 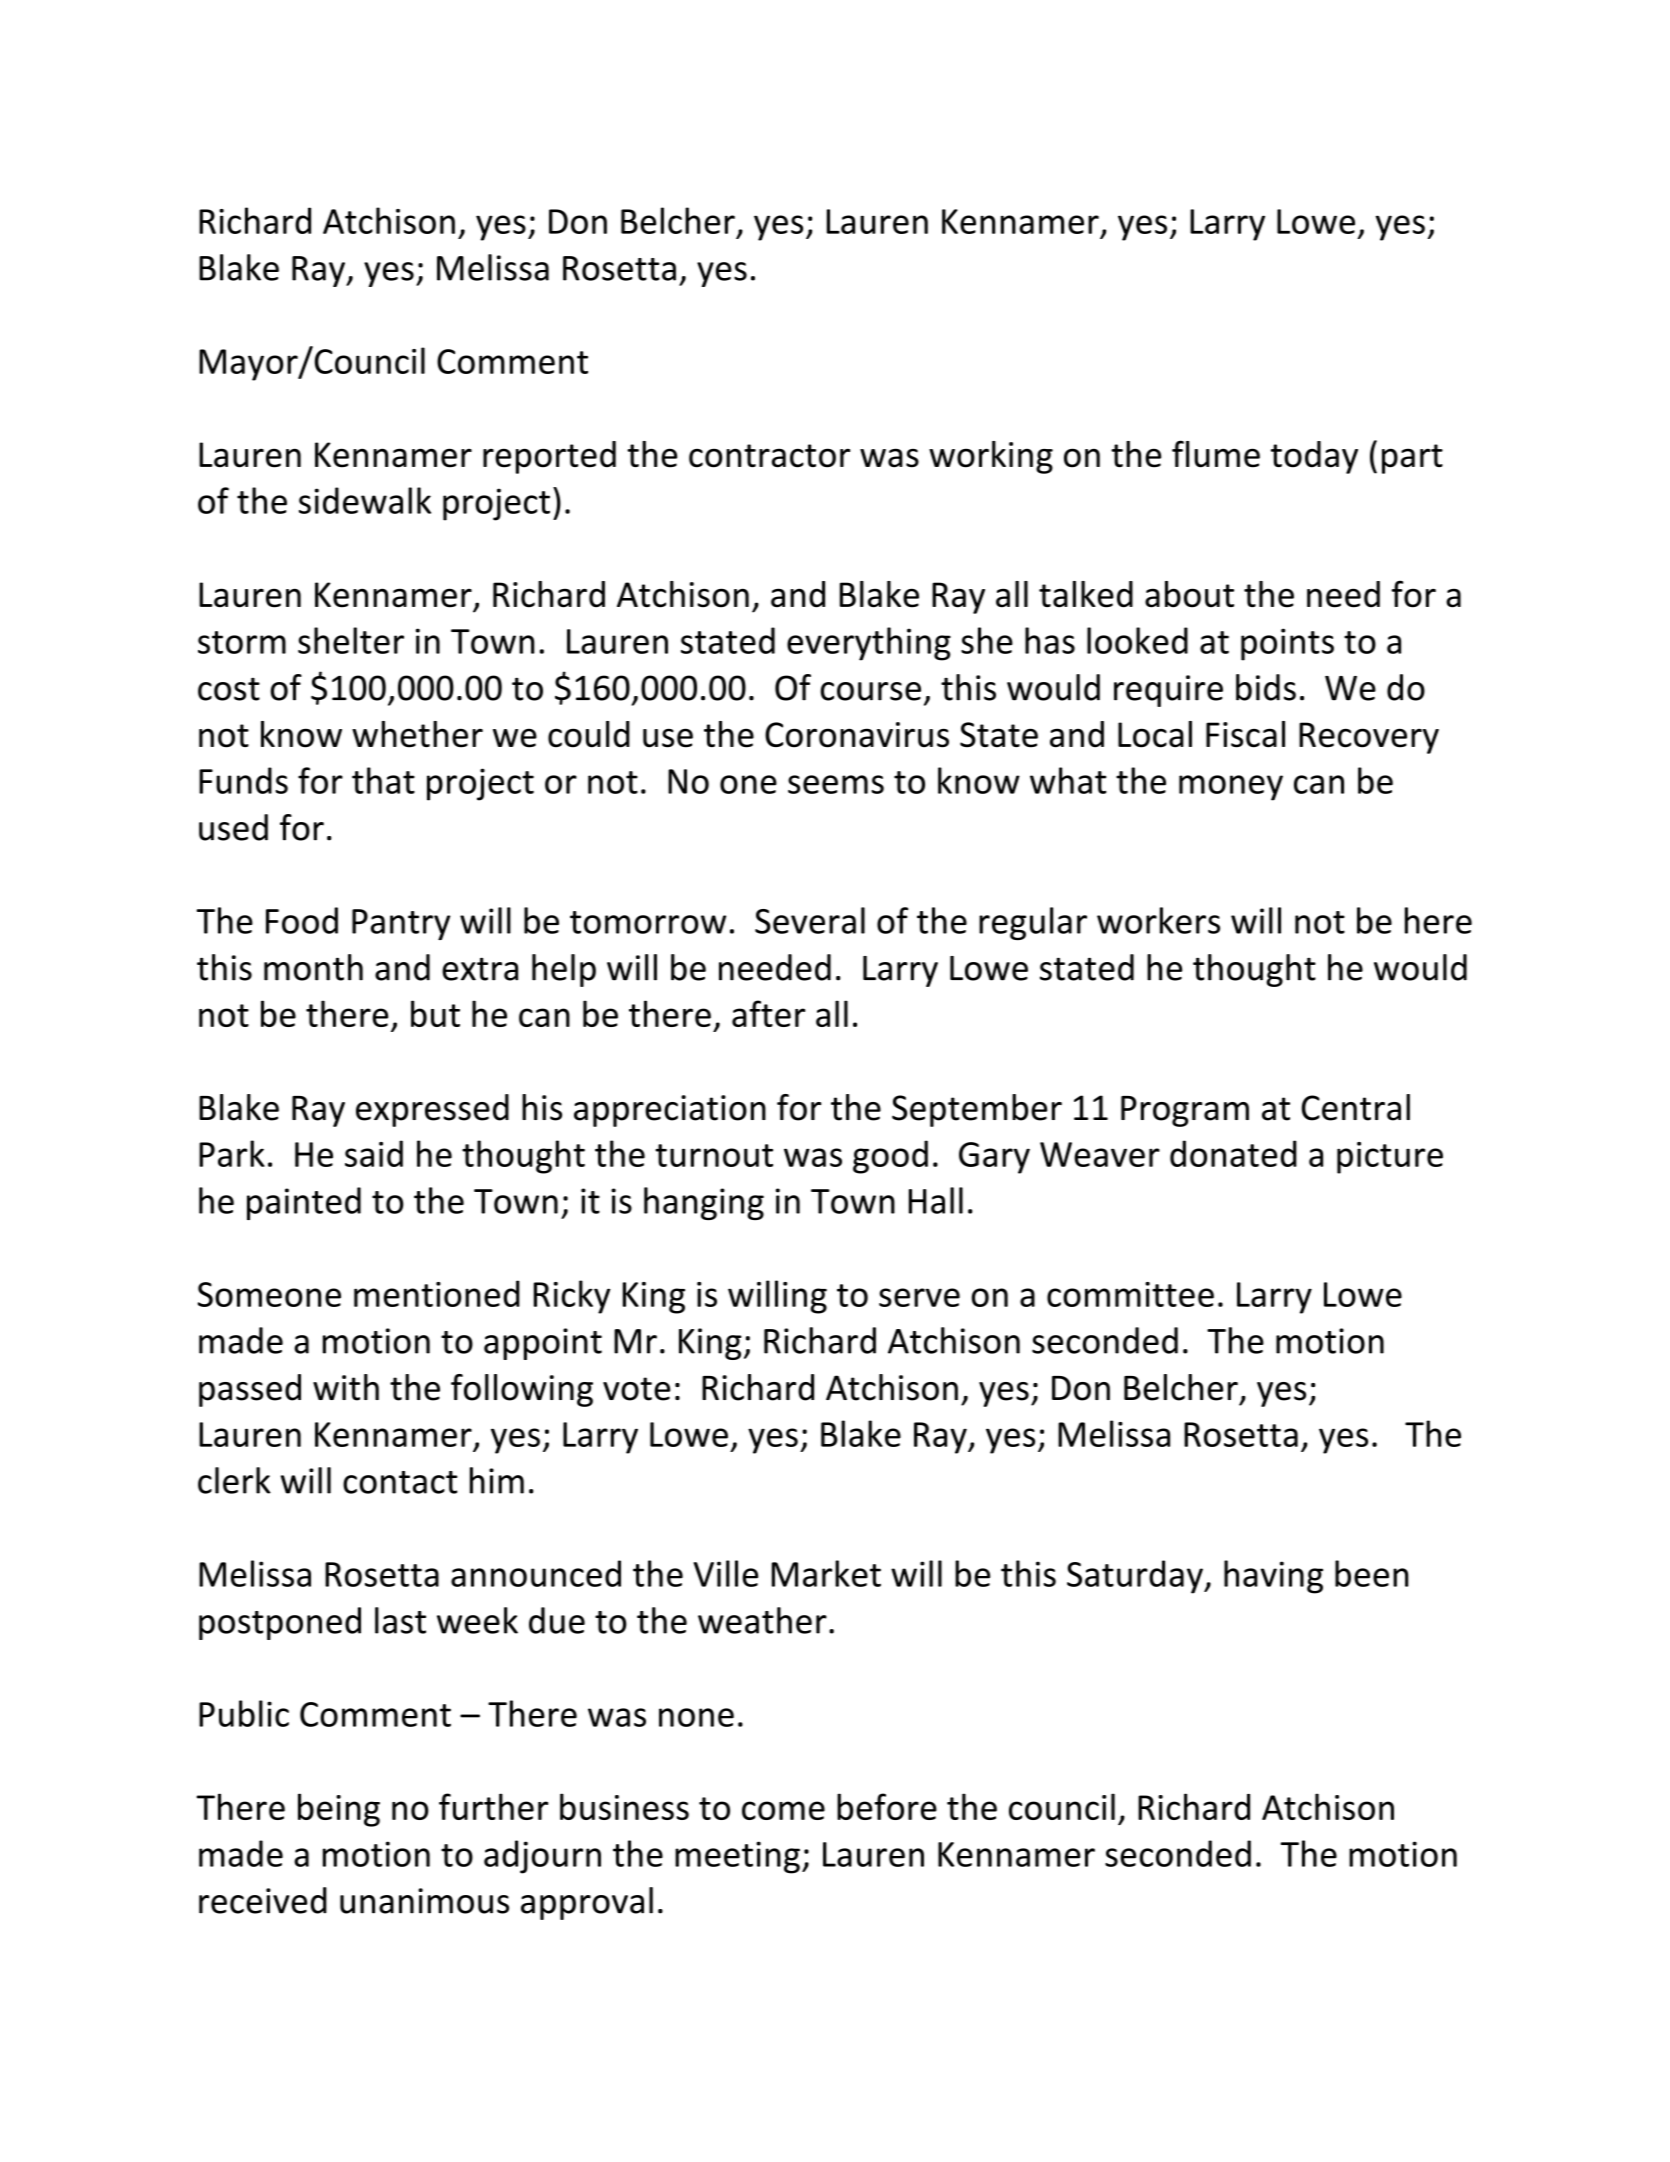 I want to click on reported, so click(x=549, y=457).
